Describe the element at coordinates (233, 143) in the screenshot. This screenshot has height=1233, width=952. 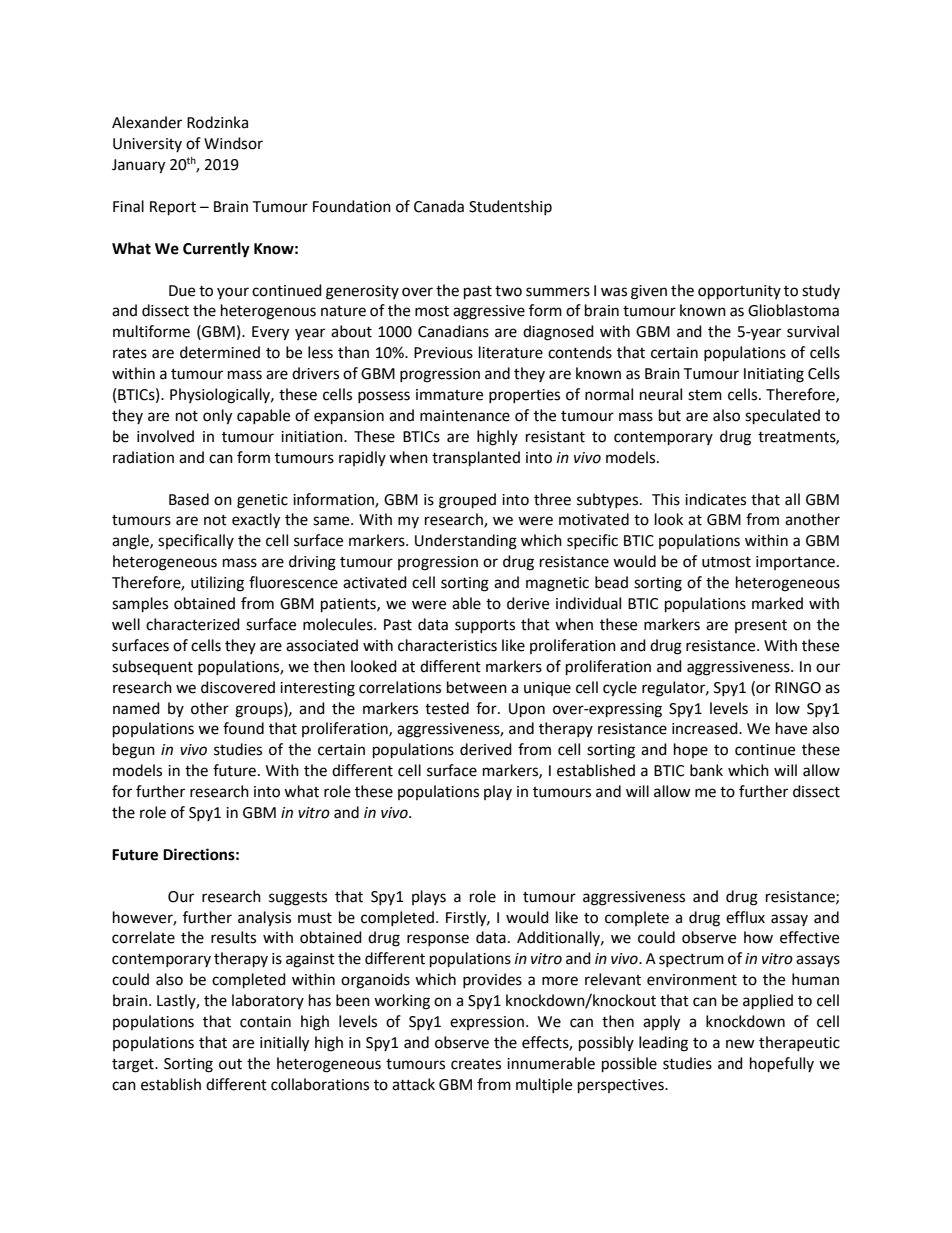
I see `Windsor` at that location.
